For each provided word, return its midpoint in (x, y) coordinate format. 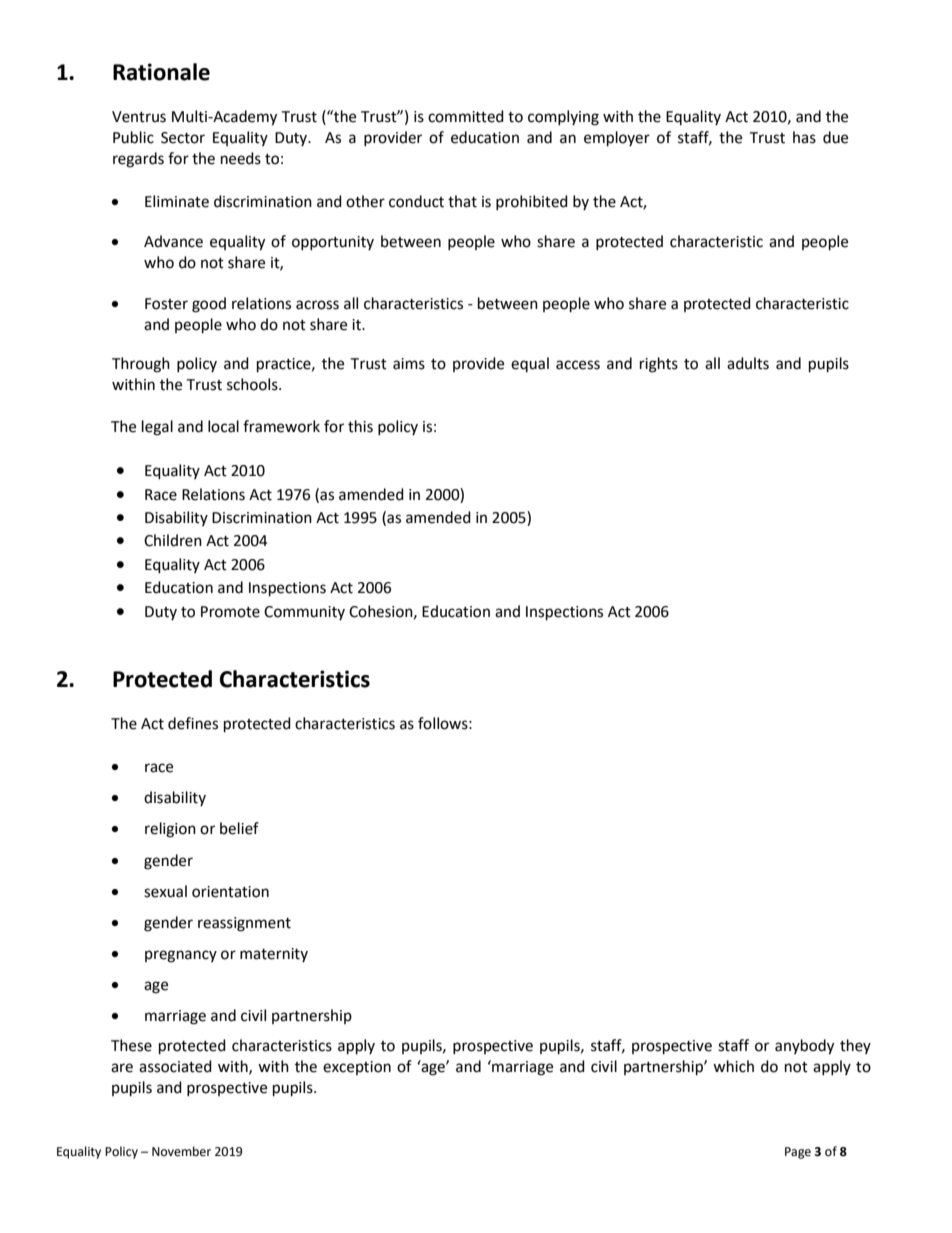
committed (466, 116)
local (223, 426)
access (578, 365)
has (804, 137)
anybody (804, 1047)
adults (748, 363)
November (181, 1151)
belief (239, 828)
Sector (183, 138)
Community (304, 613)
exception (357, 1068)
